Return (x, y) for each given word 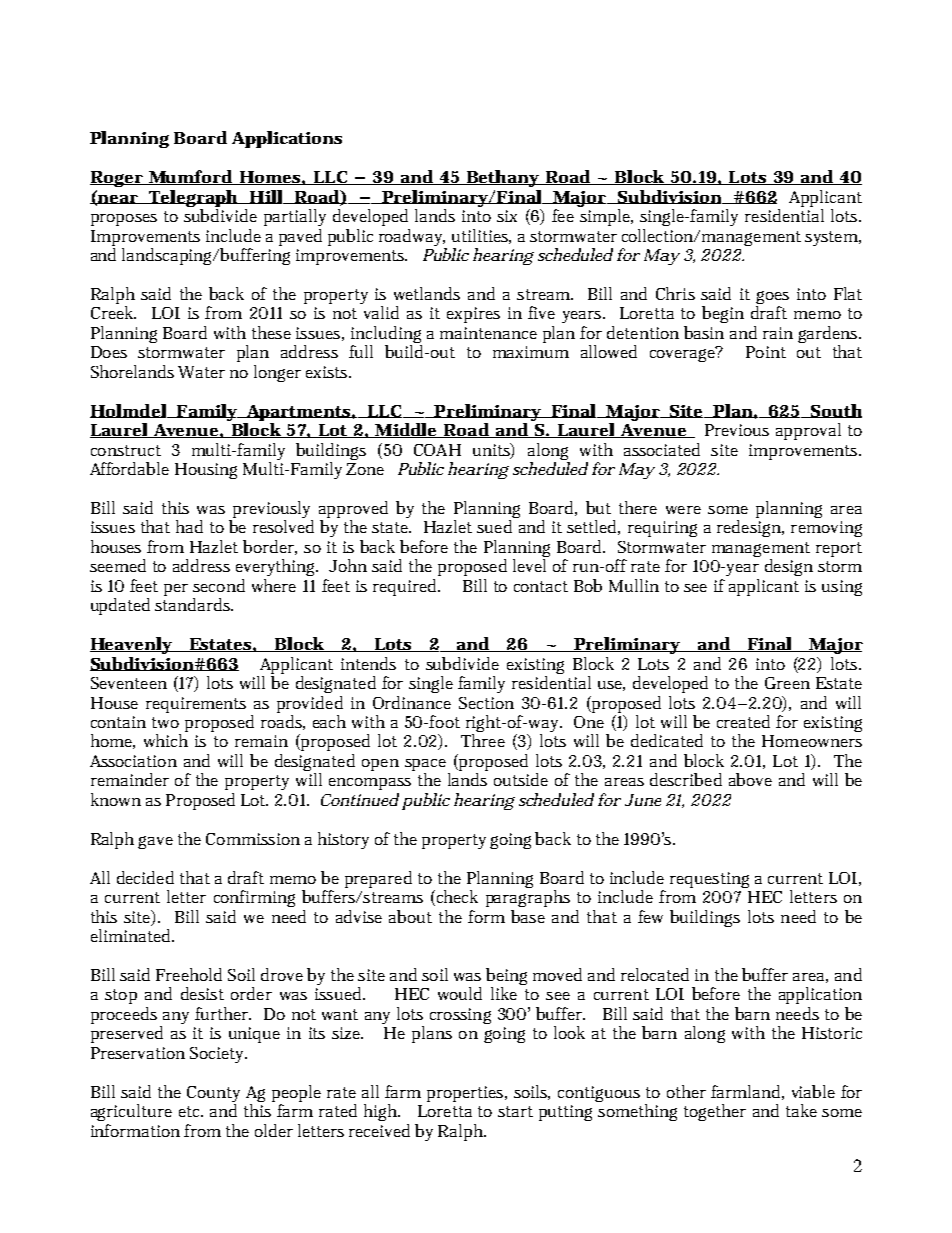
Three (483, 740)
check (456, 898)
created (743, 721)
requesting (709, 880)
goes (772, 299)
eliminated (132, 935)
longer (277, 373)
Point (766, 352)
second (219, 585)
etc (191, 1111)
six (507, 216)
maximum (531, 352)
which (166, 740)
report (839, 549)
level (529, 565)
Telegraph (193, 200)
